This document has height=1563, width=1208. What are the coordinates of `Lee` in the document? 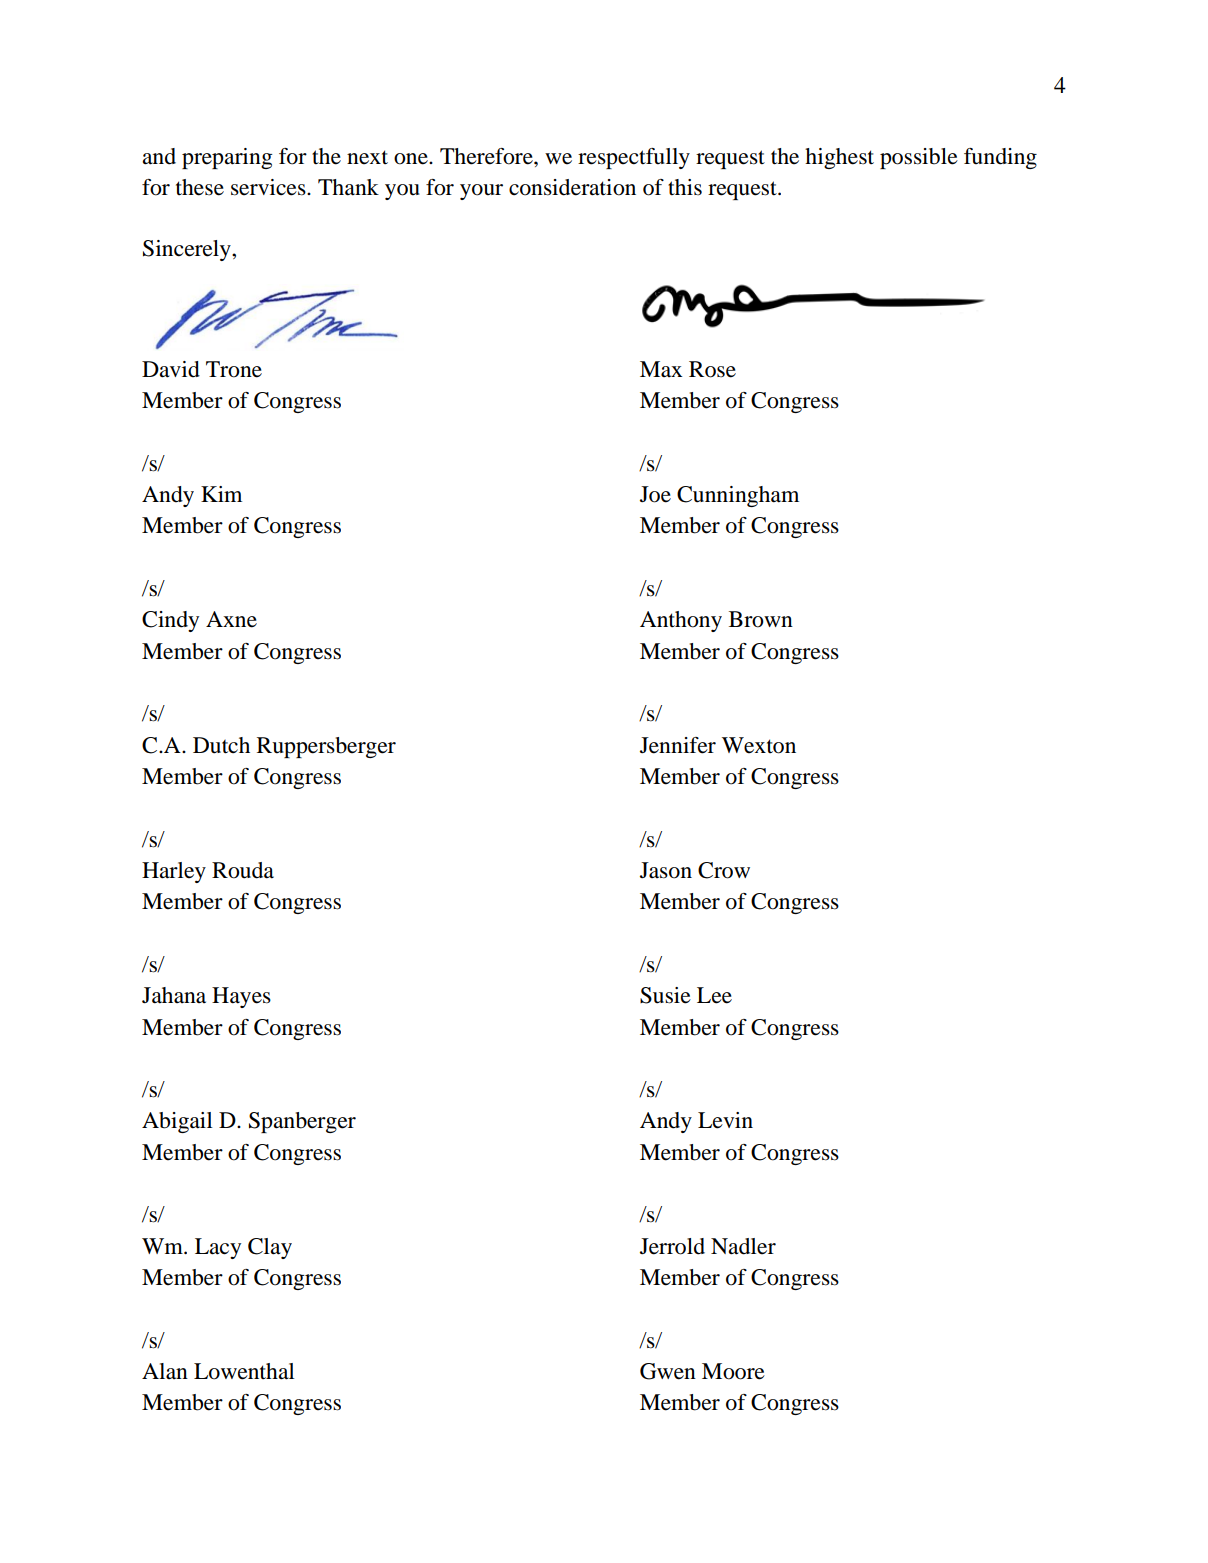 It's located at (714, 995).
